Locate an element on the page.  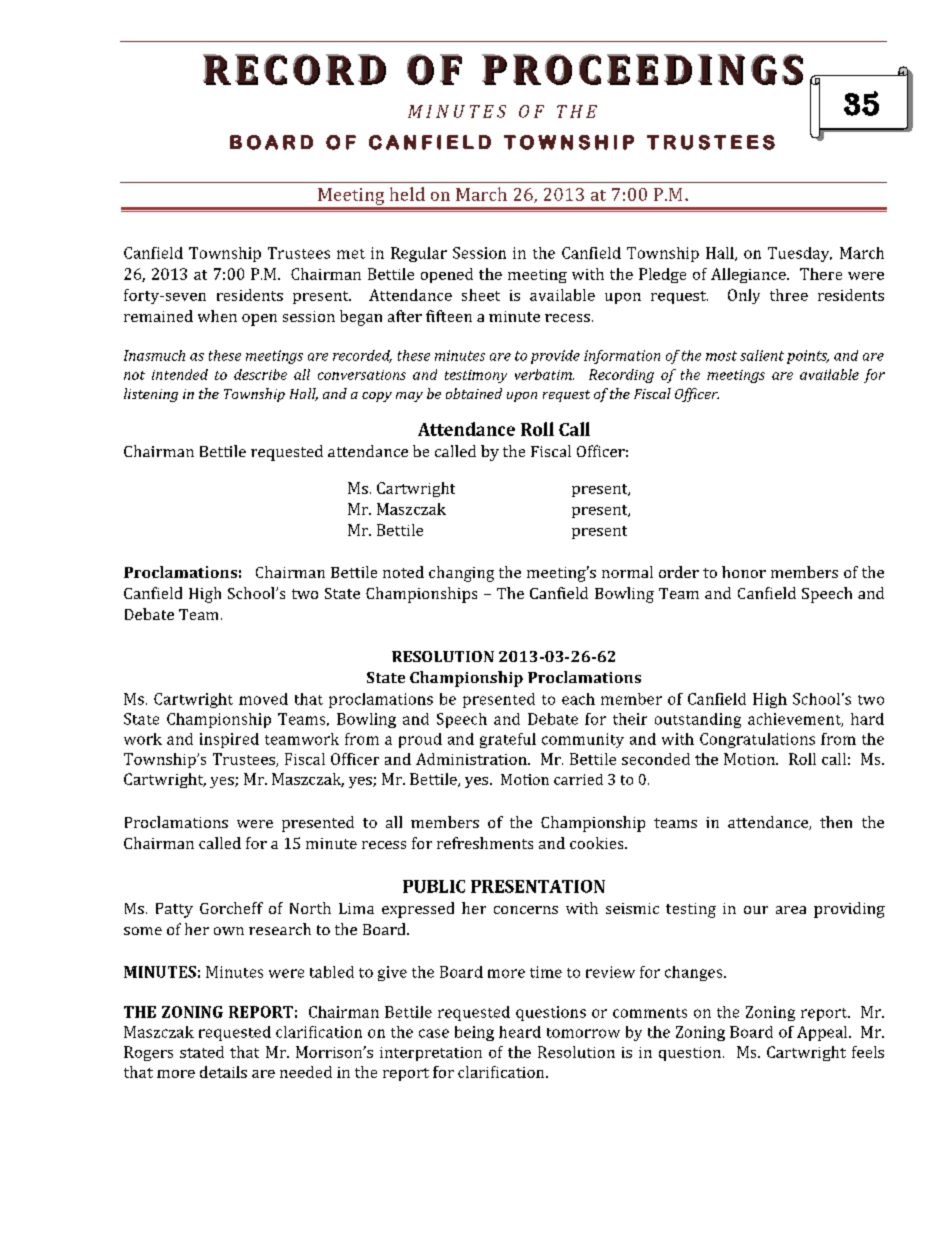
details is located at coordinates (223, 1072).
